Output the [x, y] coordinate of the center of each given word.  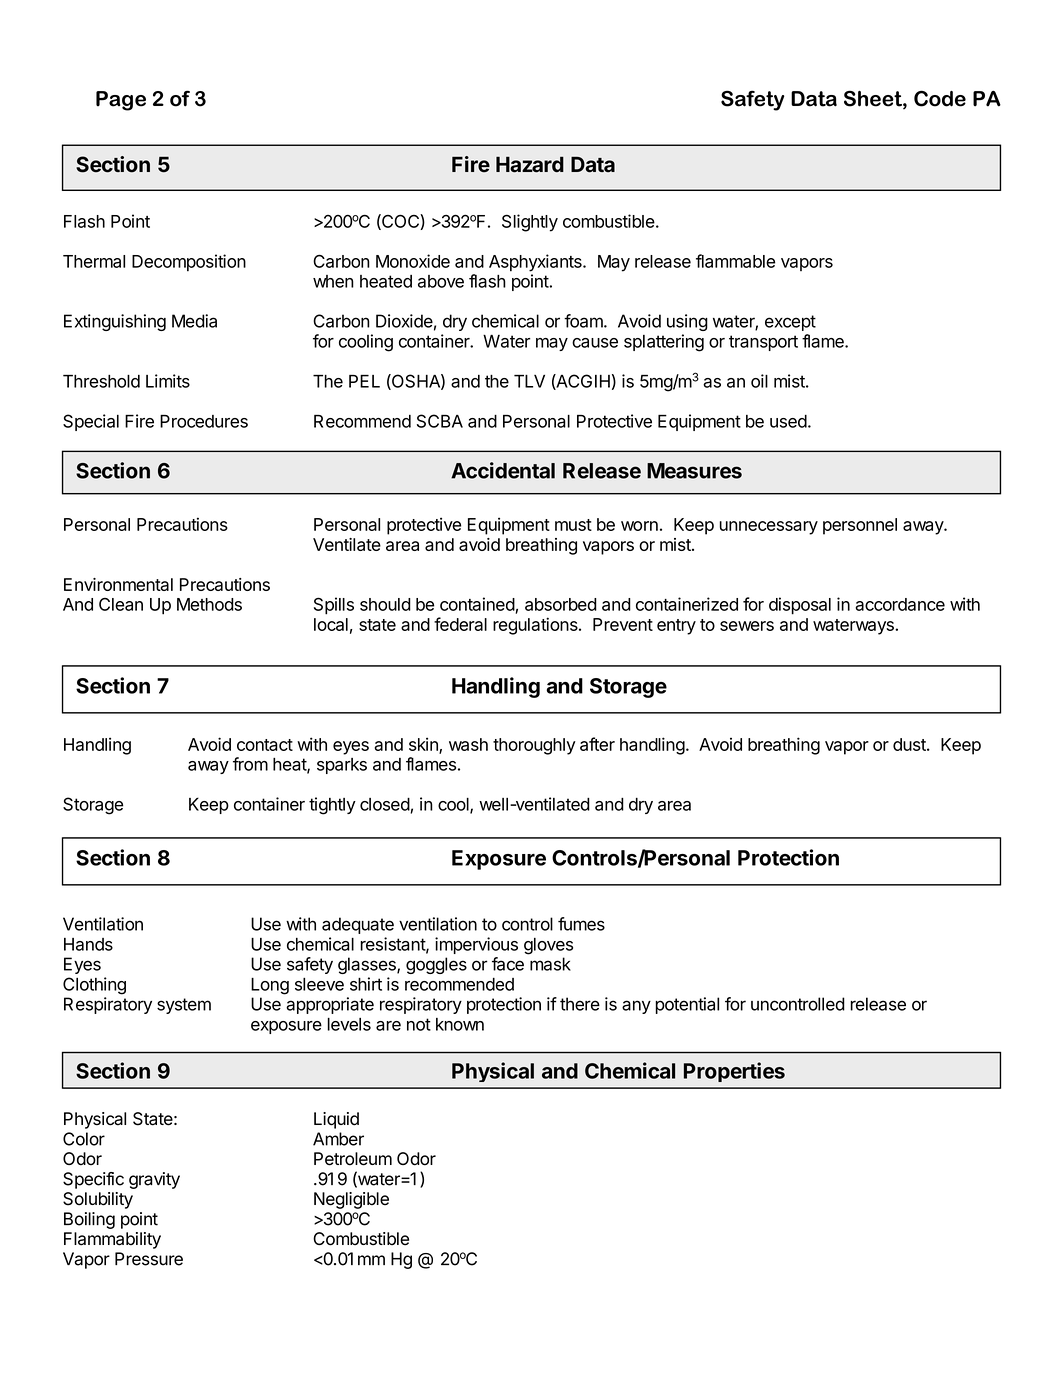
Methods [209, 604]
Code [940, 98]
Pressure [149, 1259]
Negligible [351, 1200]
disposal [800, 606]
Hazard [530, 164]
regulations [536, 626]
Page [121, 101]
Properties [734, 1072]
